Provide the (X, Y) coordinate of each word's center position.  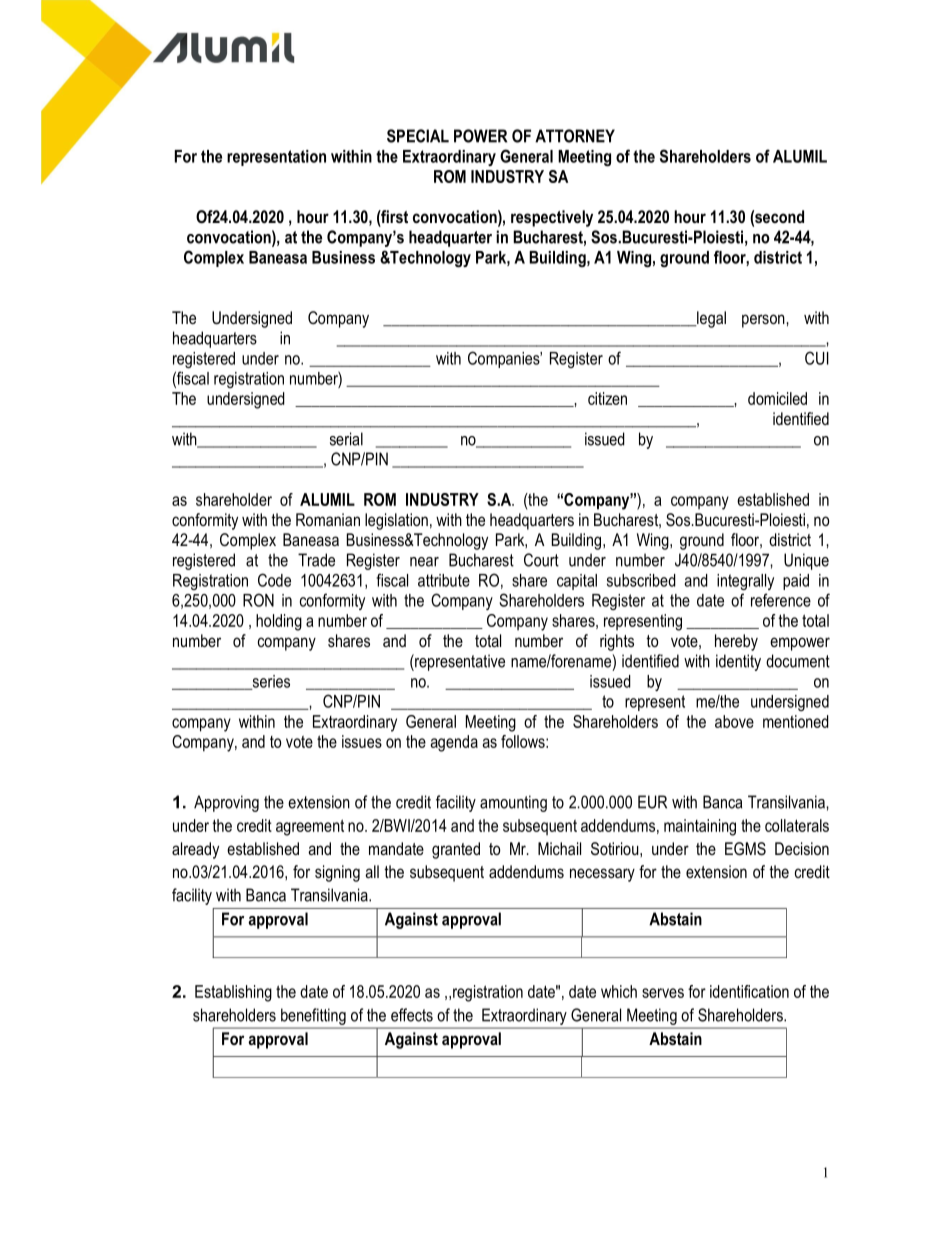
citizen (607, 398)
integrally (745, 582)
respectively (552, 218)
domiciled (777, 398)
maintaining (700, 827)
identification (749, 991)
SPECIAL (418, 136)
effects (412, 1015)
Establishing (233, 993)
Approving (226, 803)
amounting (513, 803)
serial (346, 439)
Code (274, 580)
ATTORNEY (575, 136)
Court (541, 560)
